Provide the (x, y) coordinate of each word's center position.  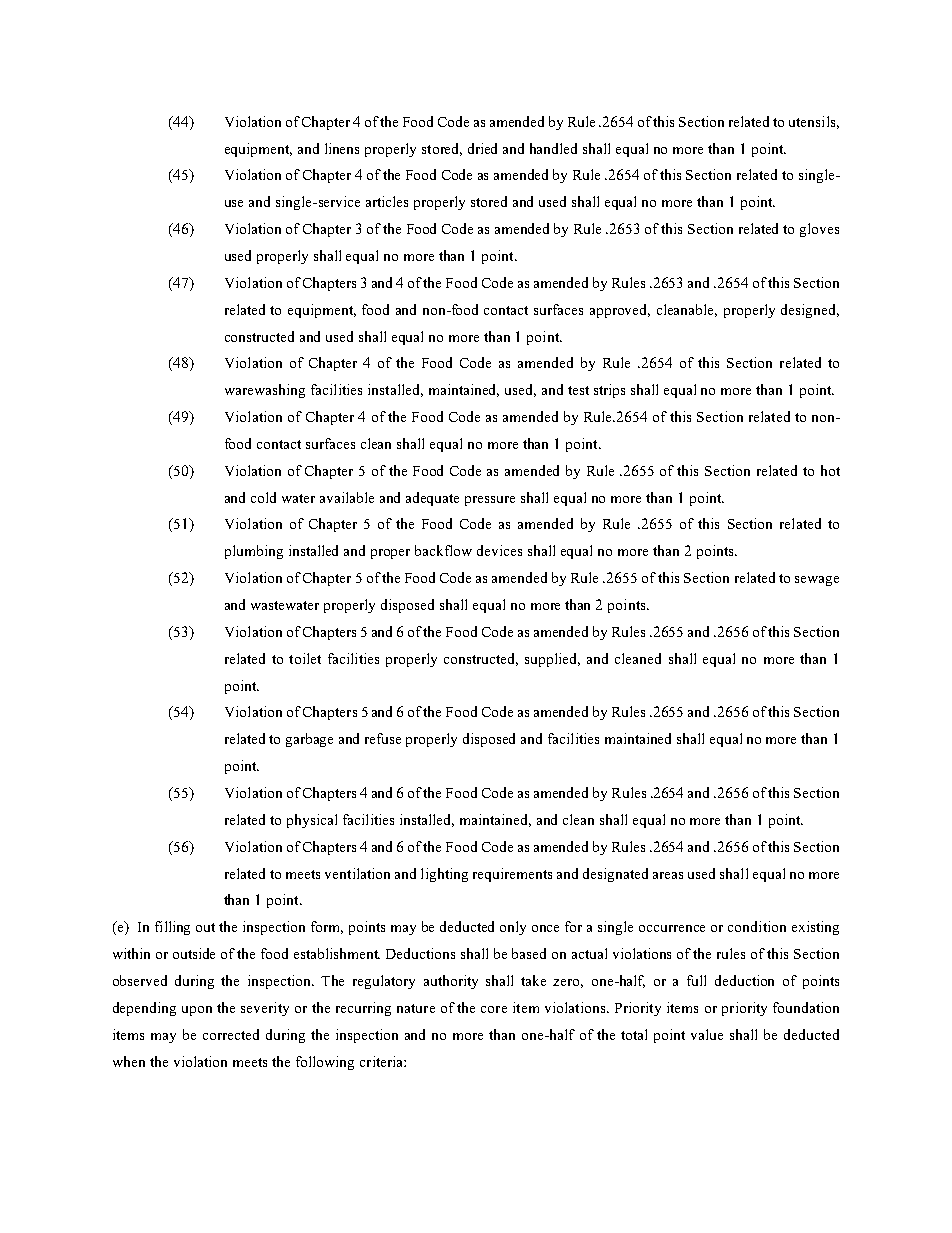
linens (342, 148)
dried (482, 148)
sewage (817, 581)
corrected (231, 1034)
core (494, 1009)
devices (499, 550)
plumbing (254, 552)
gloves (819, 230)
